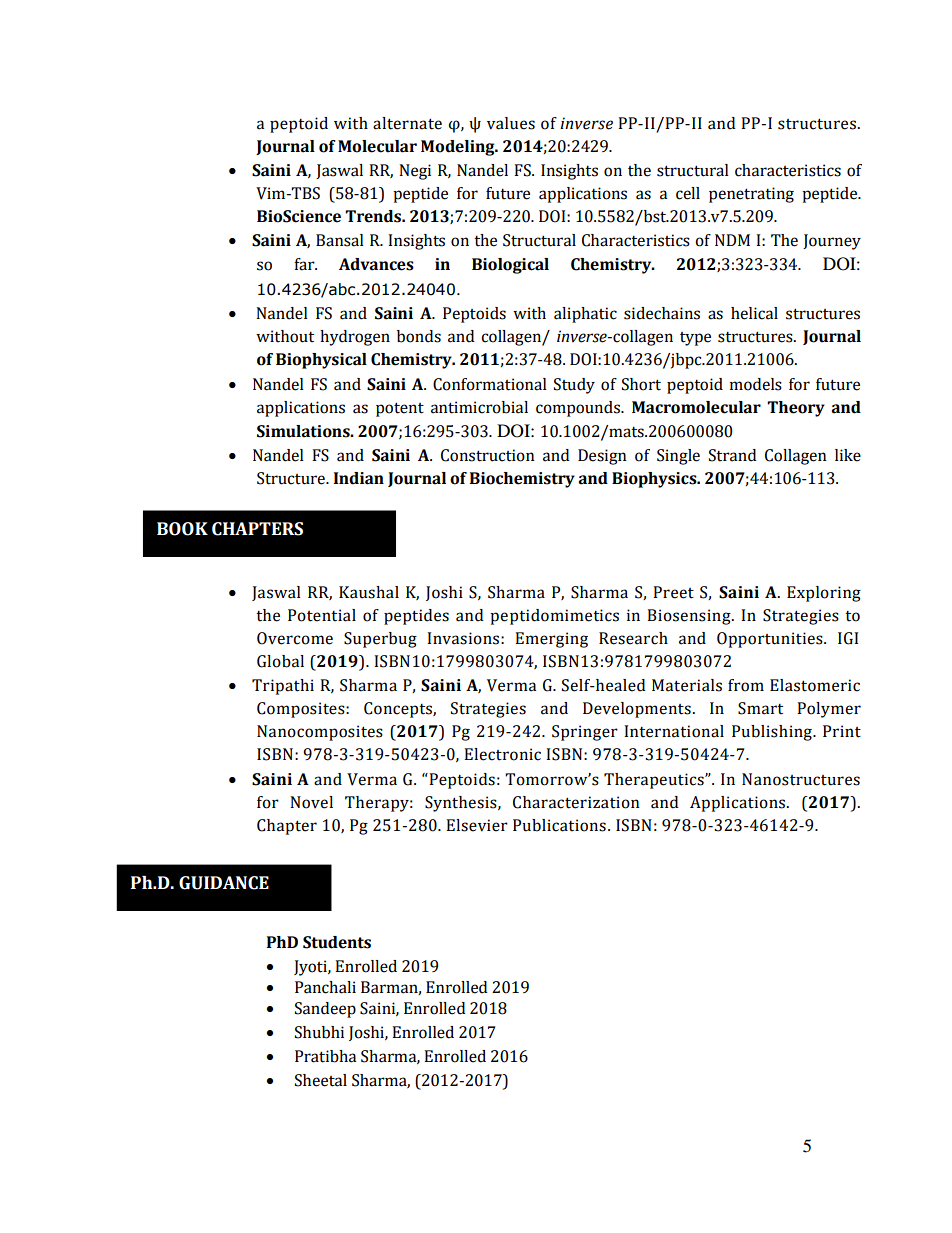 This screenshot has height=1233, width=952. What do you see at coordinates (751, 195) in the screenshot?
I see `penetrating` at bounding box center [751, 195].
